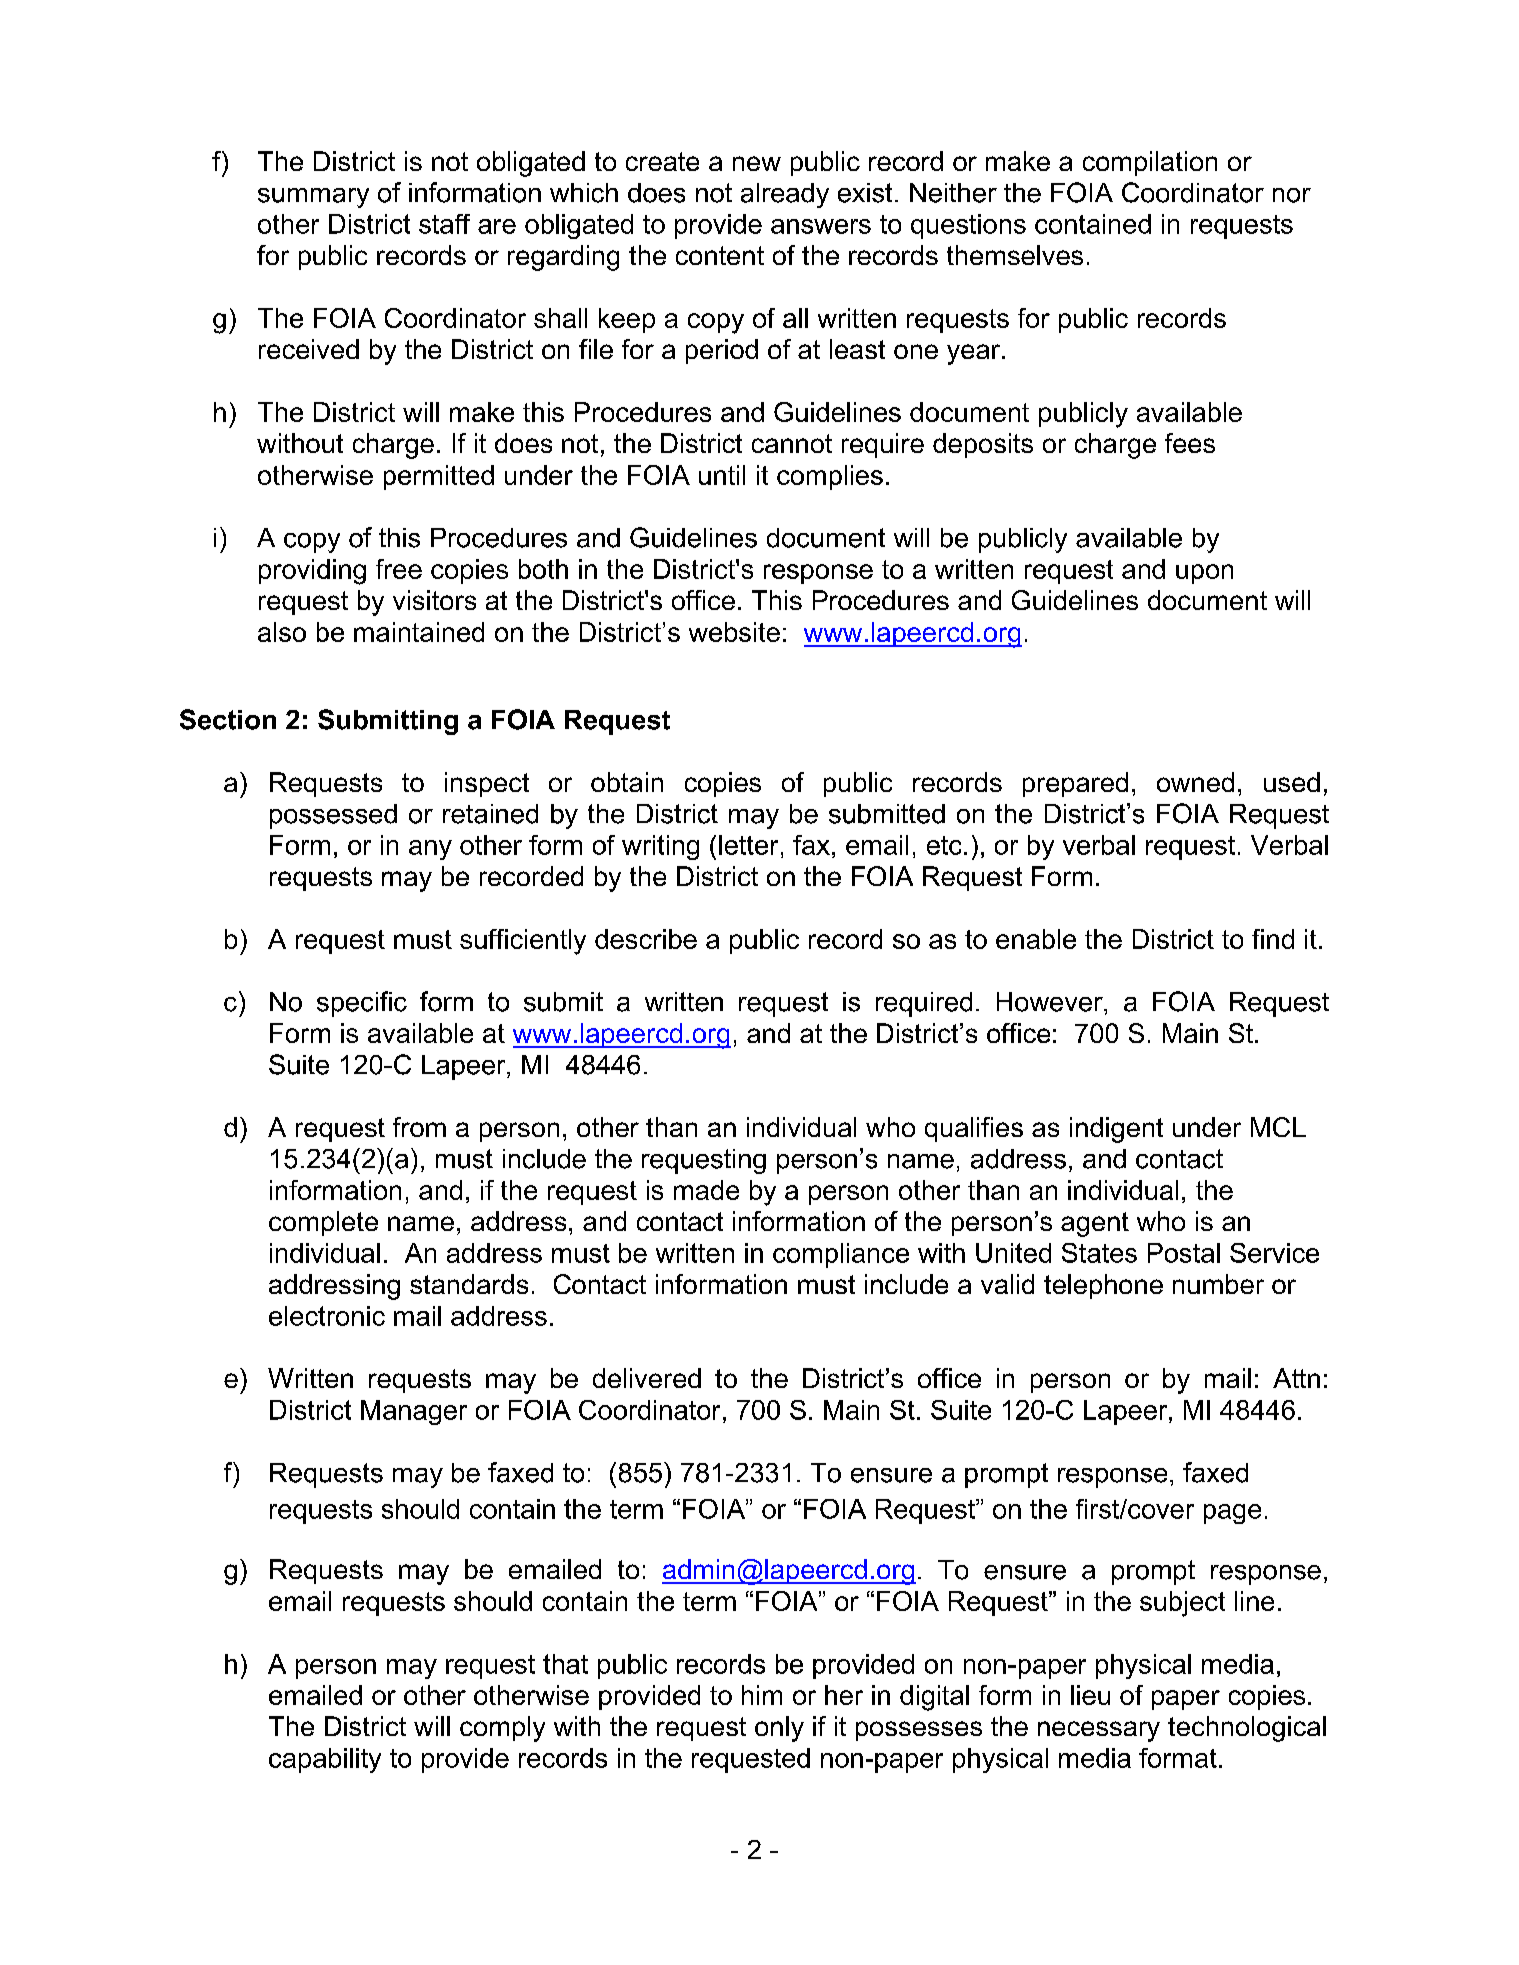 This screenshot has height=1965, width=1519. Describe the element at coordinates (313, 198) in the screenshot. I see `summary` at that location.
